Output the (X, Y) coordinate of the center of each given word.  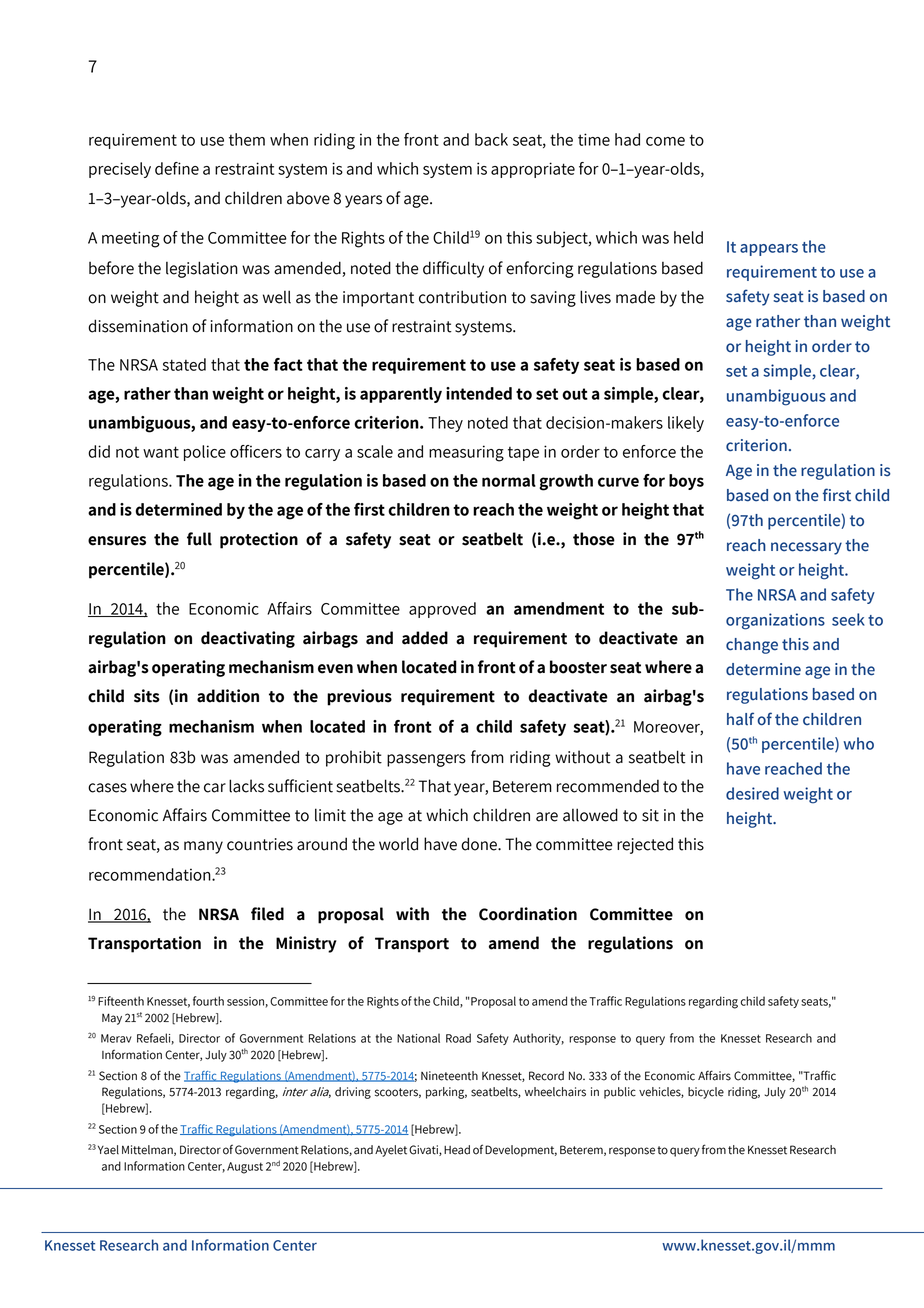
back (491, 139)
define (177, 168)
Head (457, 1150)
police (205, 453)
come (665, 141)
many (203, 847)
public (620, 1093)
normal (509, 480)
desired (752, 793)
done (480, 844)
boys (686, 482)
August (245, 1168)
